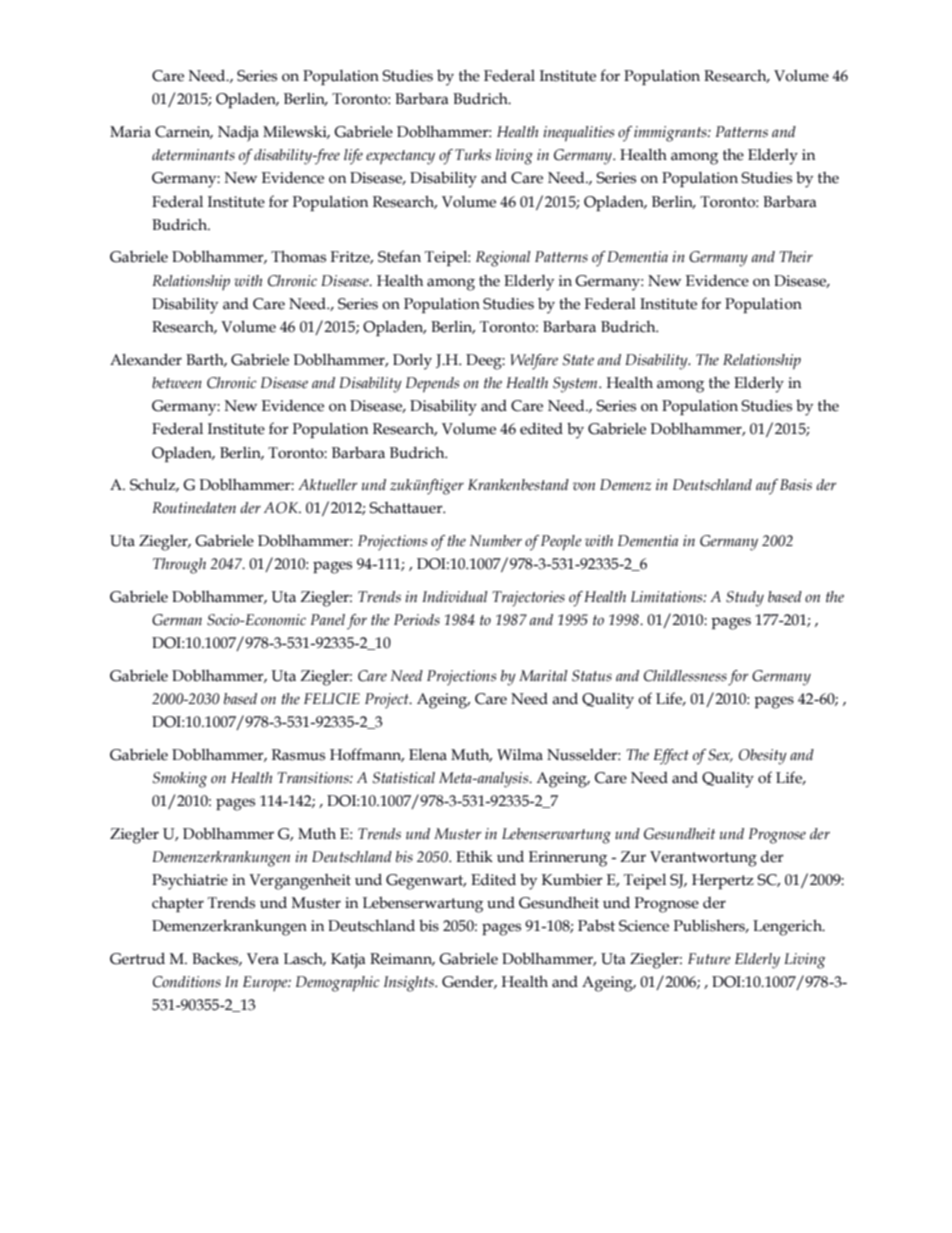 The width and height of the page is (952, 1233). I want to click on Through, so click(179, 566).
